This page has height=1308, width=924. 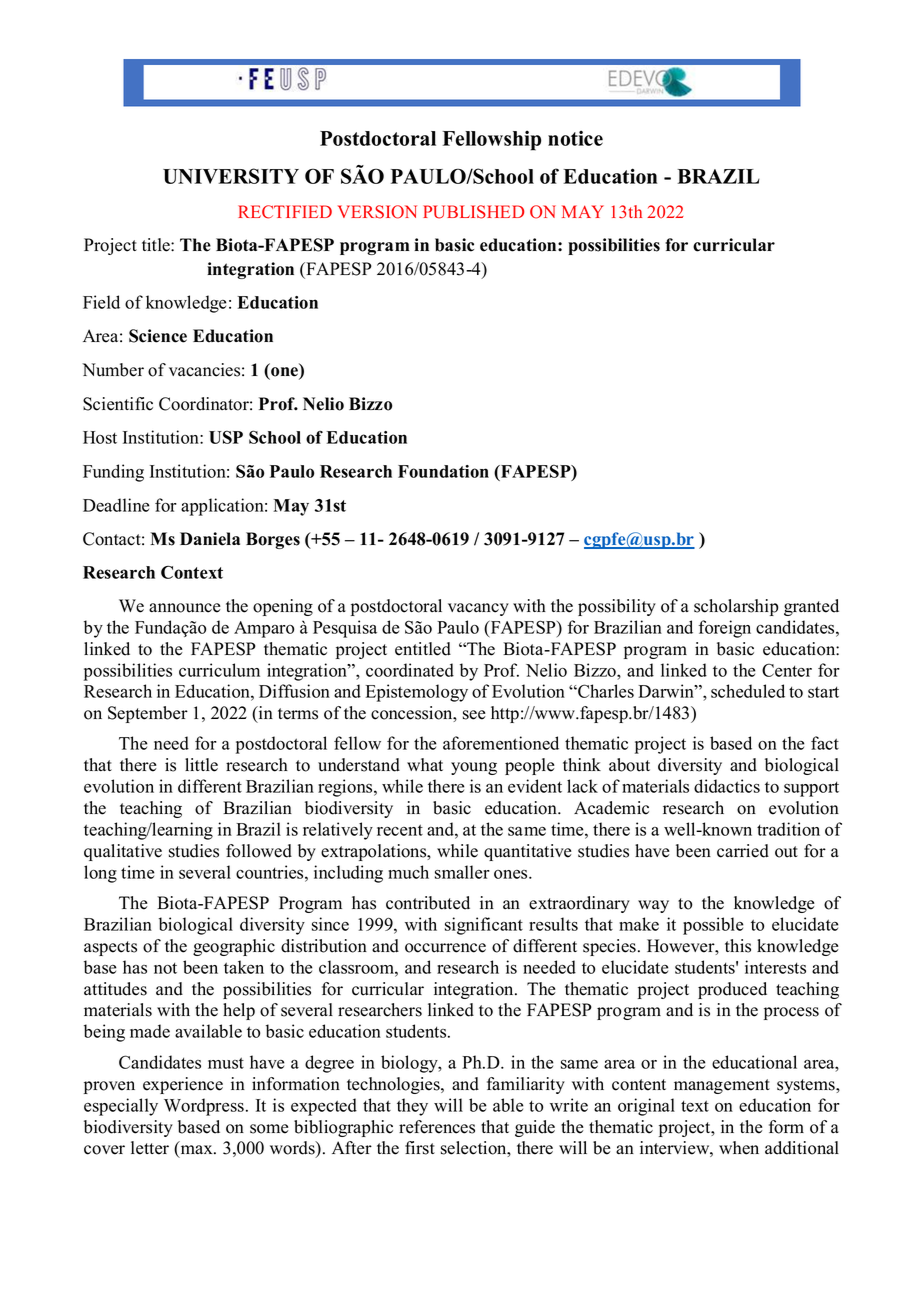 What do you see at coordinates (484, 926) in the page?
I see `significant` at bounding box center [484, 926].
